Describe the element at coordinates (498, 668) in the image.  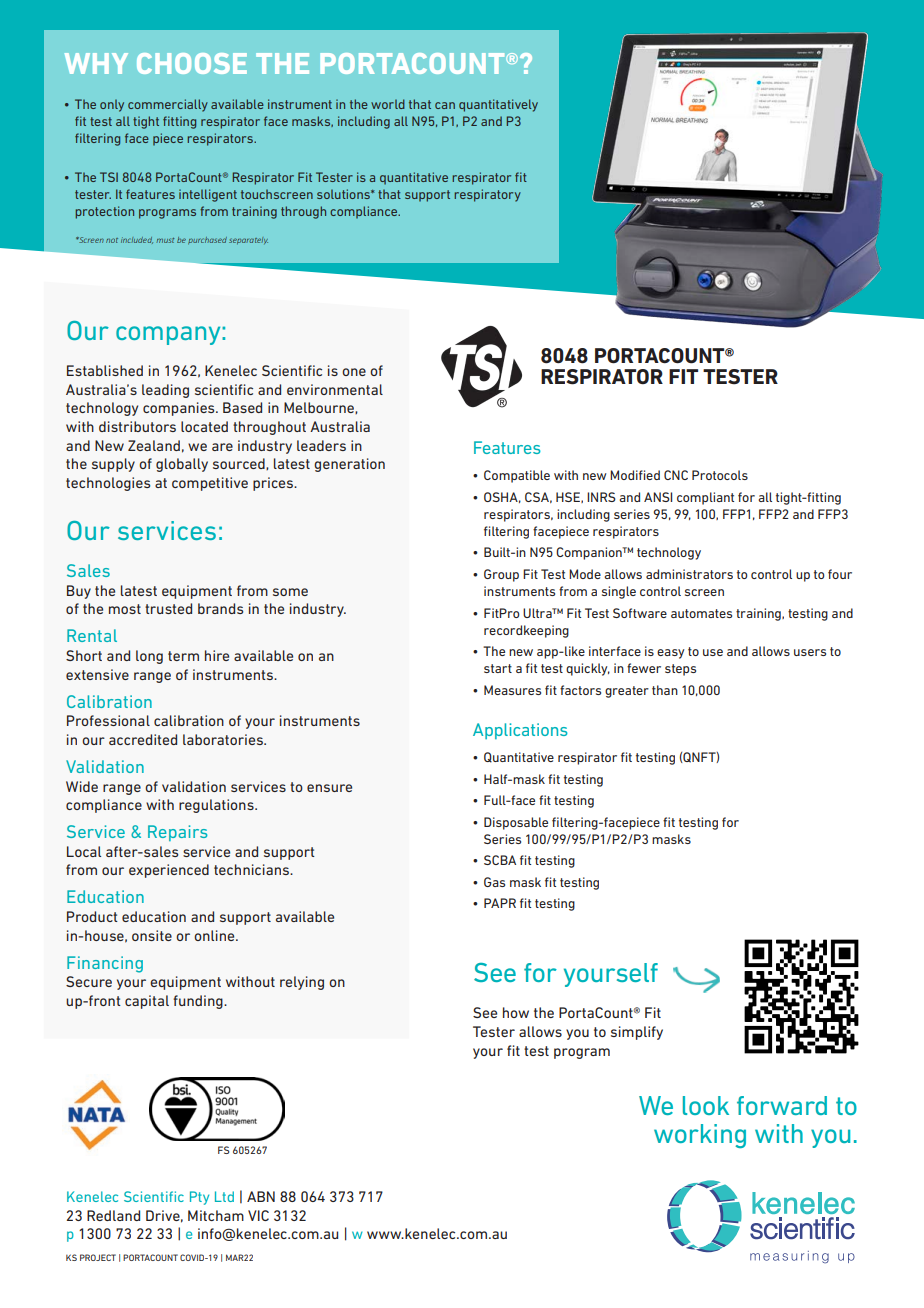
I see `start` at that location.
